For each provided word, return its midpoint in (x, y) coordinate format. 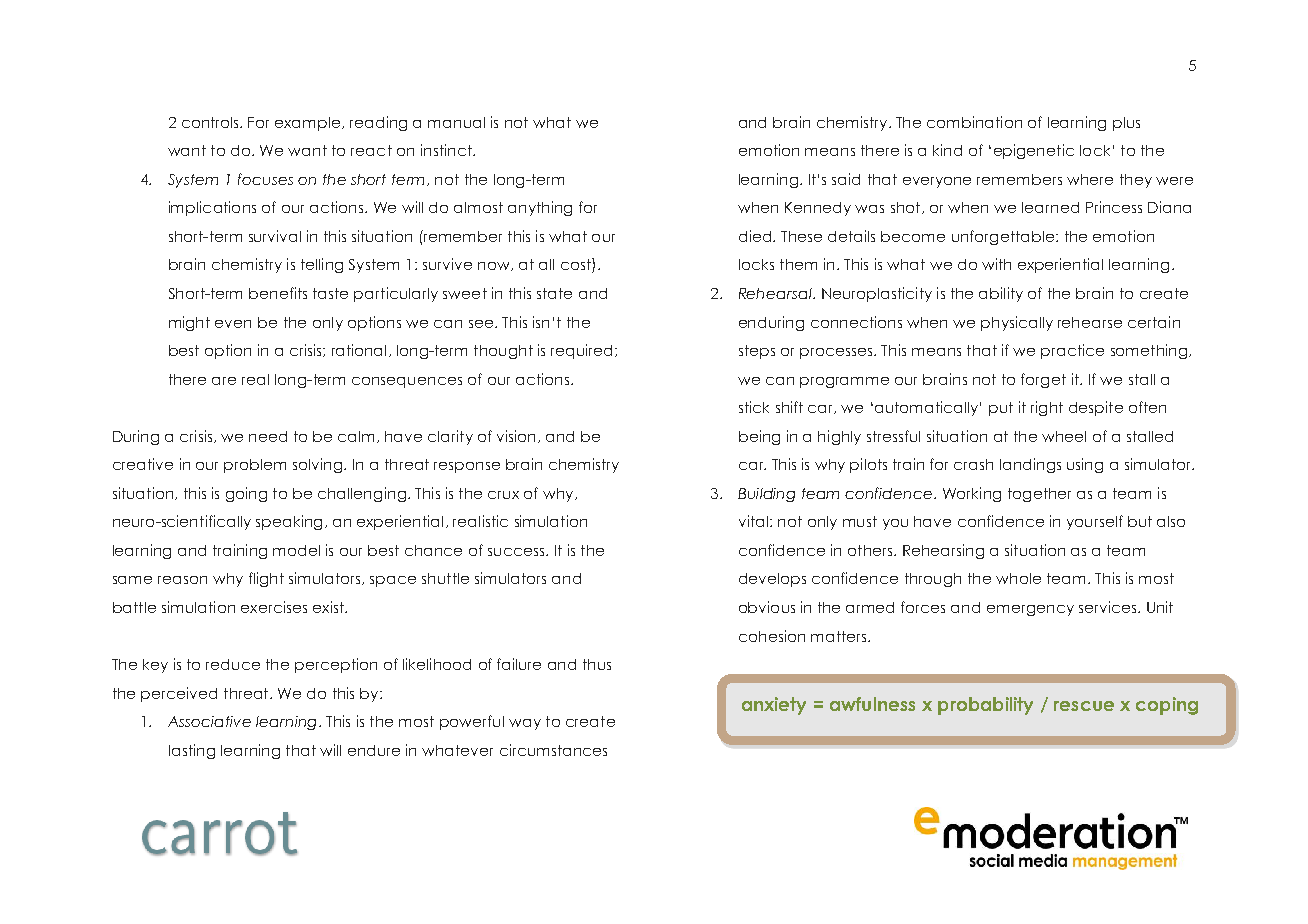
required (581, 351)
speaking (289, 522)
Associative (209, 721)
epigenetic (1034, 151)
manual (456, 122)
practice (1072, 351)
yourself (1095, 522)
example (309, 124)
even (233, 324)
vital (753, 521)
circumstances (553, 750)
